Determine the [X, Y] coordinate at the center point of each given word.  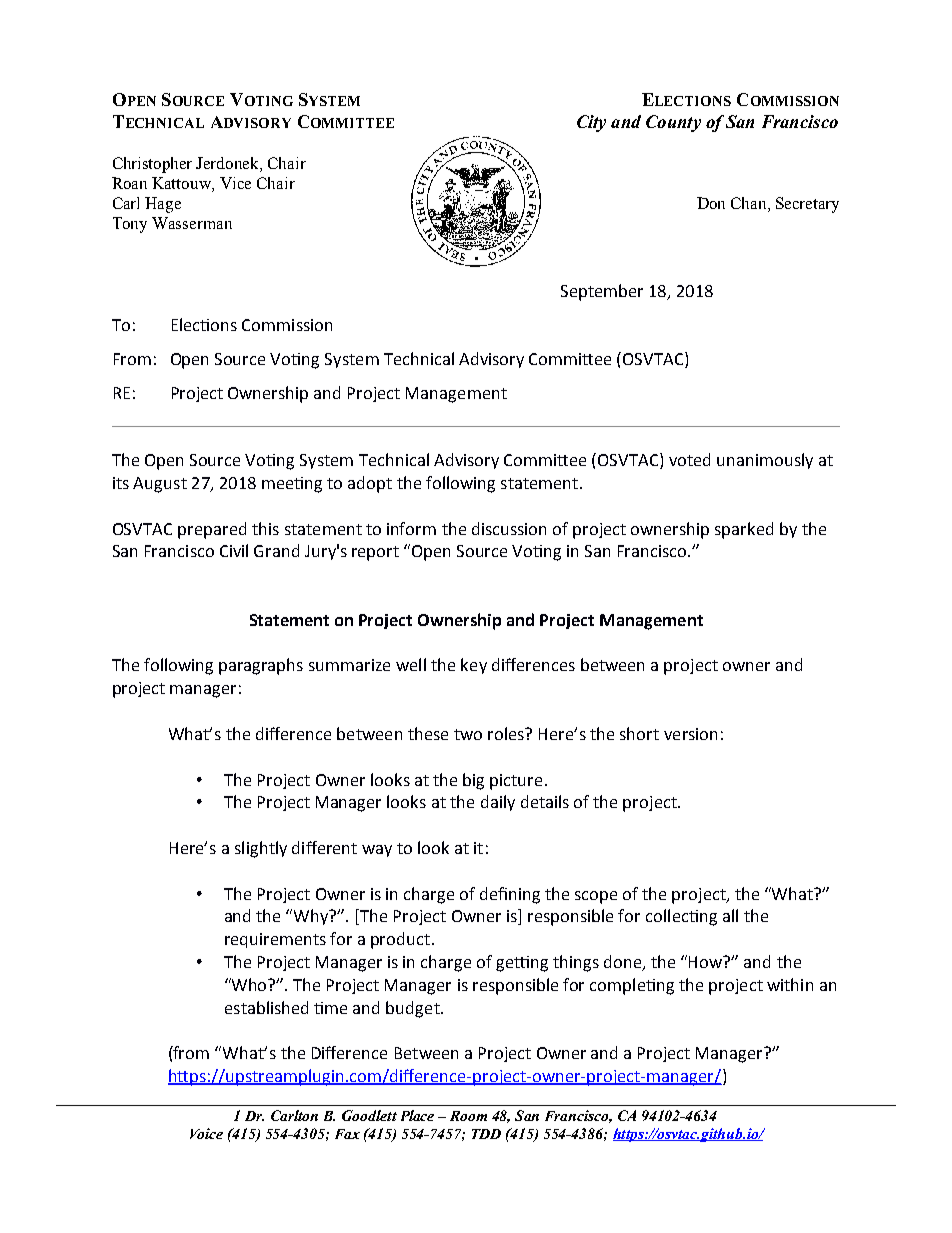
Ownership [459, 621]
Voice [206, 1133]
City [591, 123]
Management [651, 622]
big [473, 781]
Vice [235, 183]
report [375, 553]
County [673, 123]
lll [730, 915]
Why [312, 917]
